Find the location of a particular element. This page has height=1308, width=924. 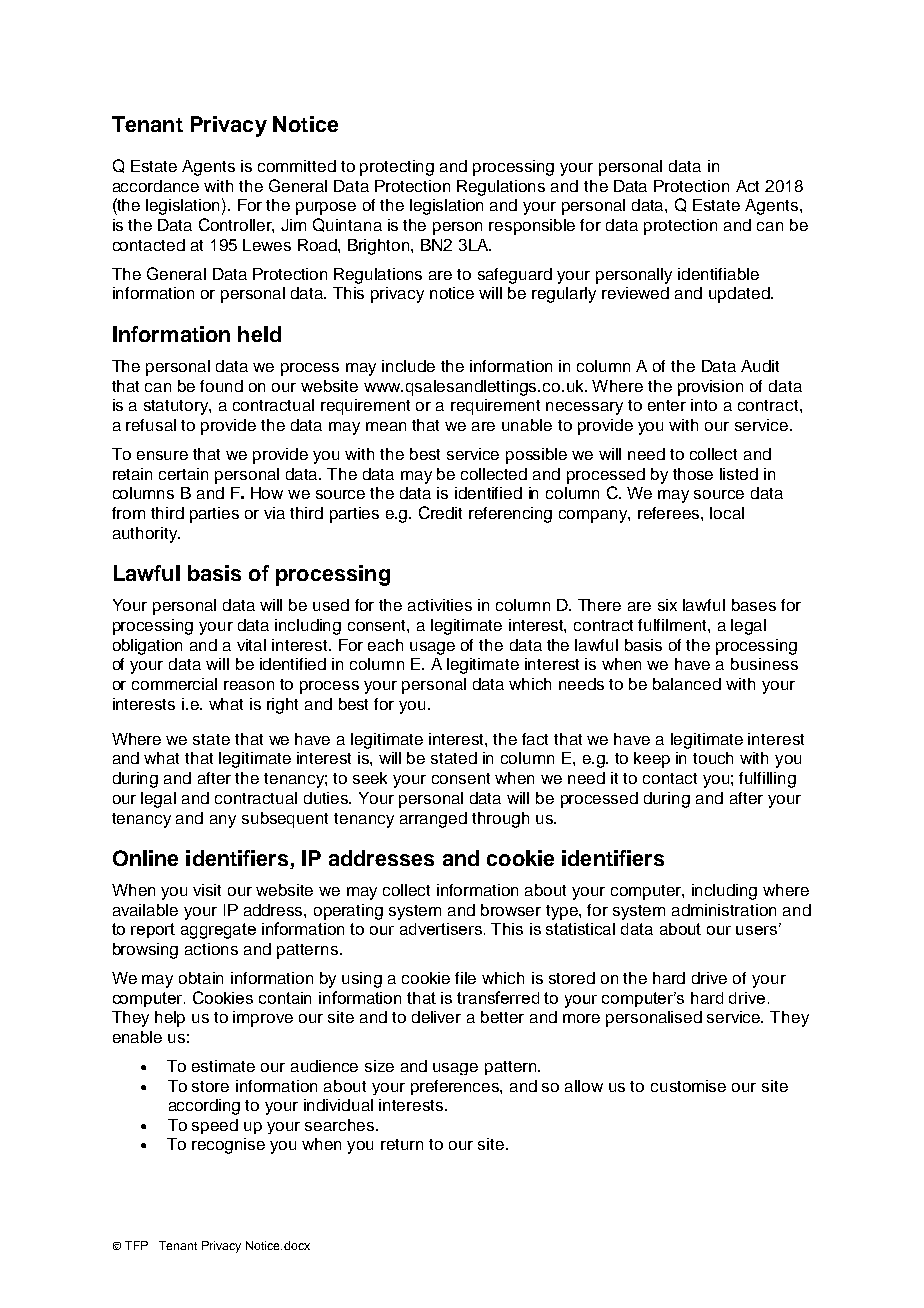

TFP is located at coordinates (136, 1245).
